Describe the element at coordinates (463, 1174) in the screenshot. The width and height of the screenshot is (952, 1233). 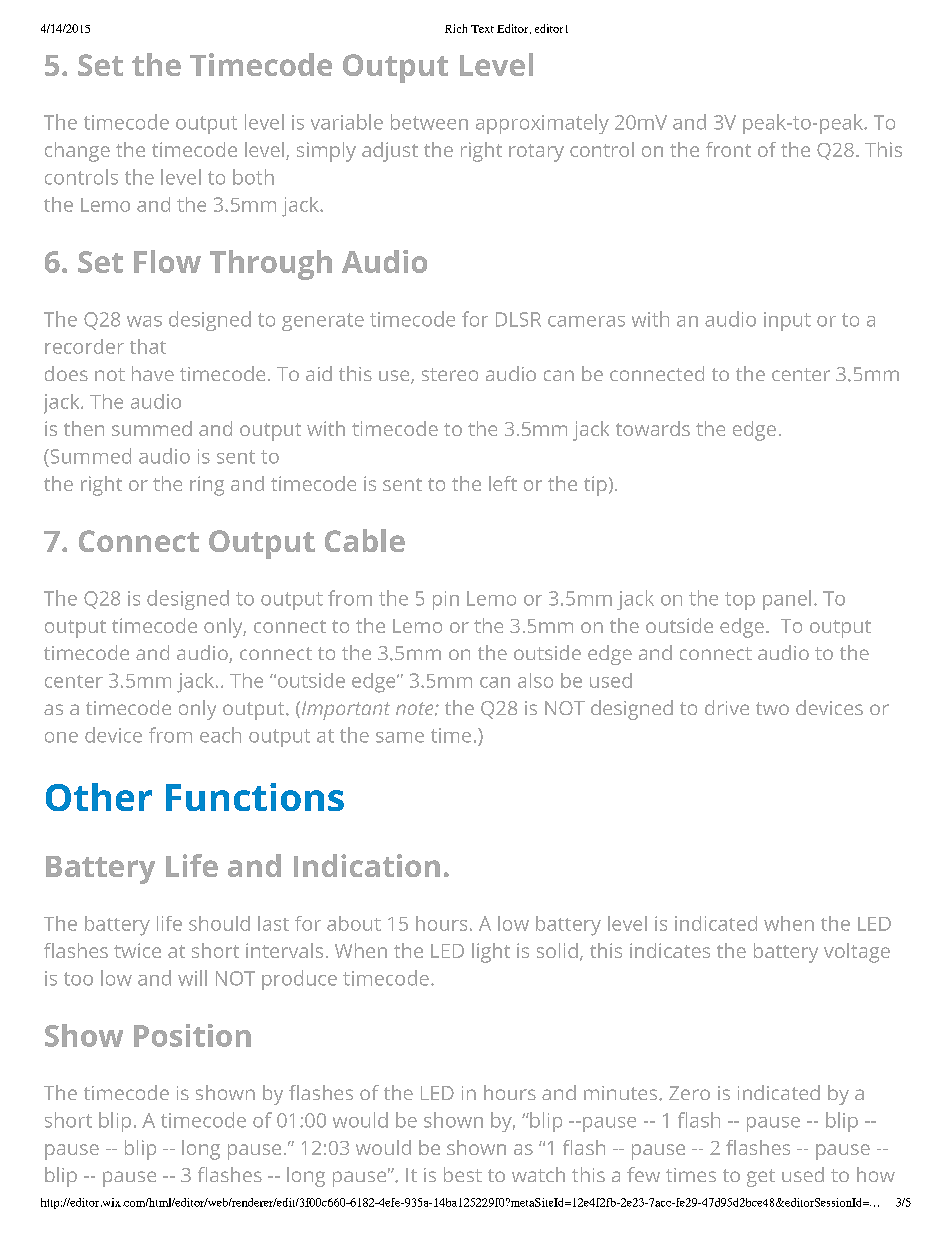
I see `best` at that location.
